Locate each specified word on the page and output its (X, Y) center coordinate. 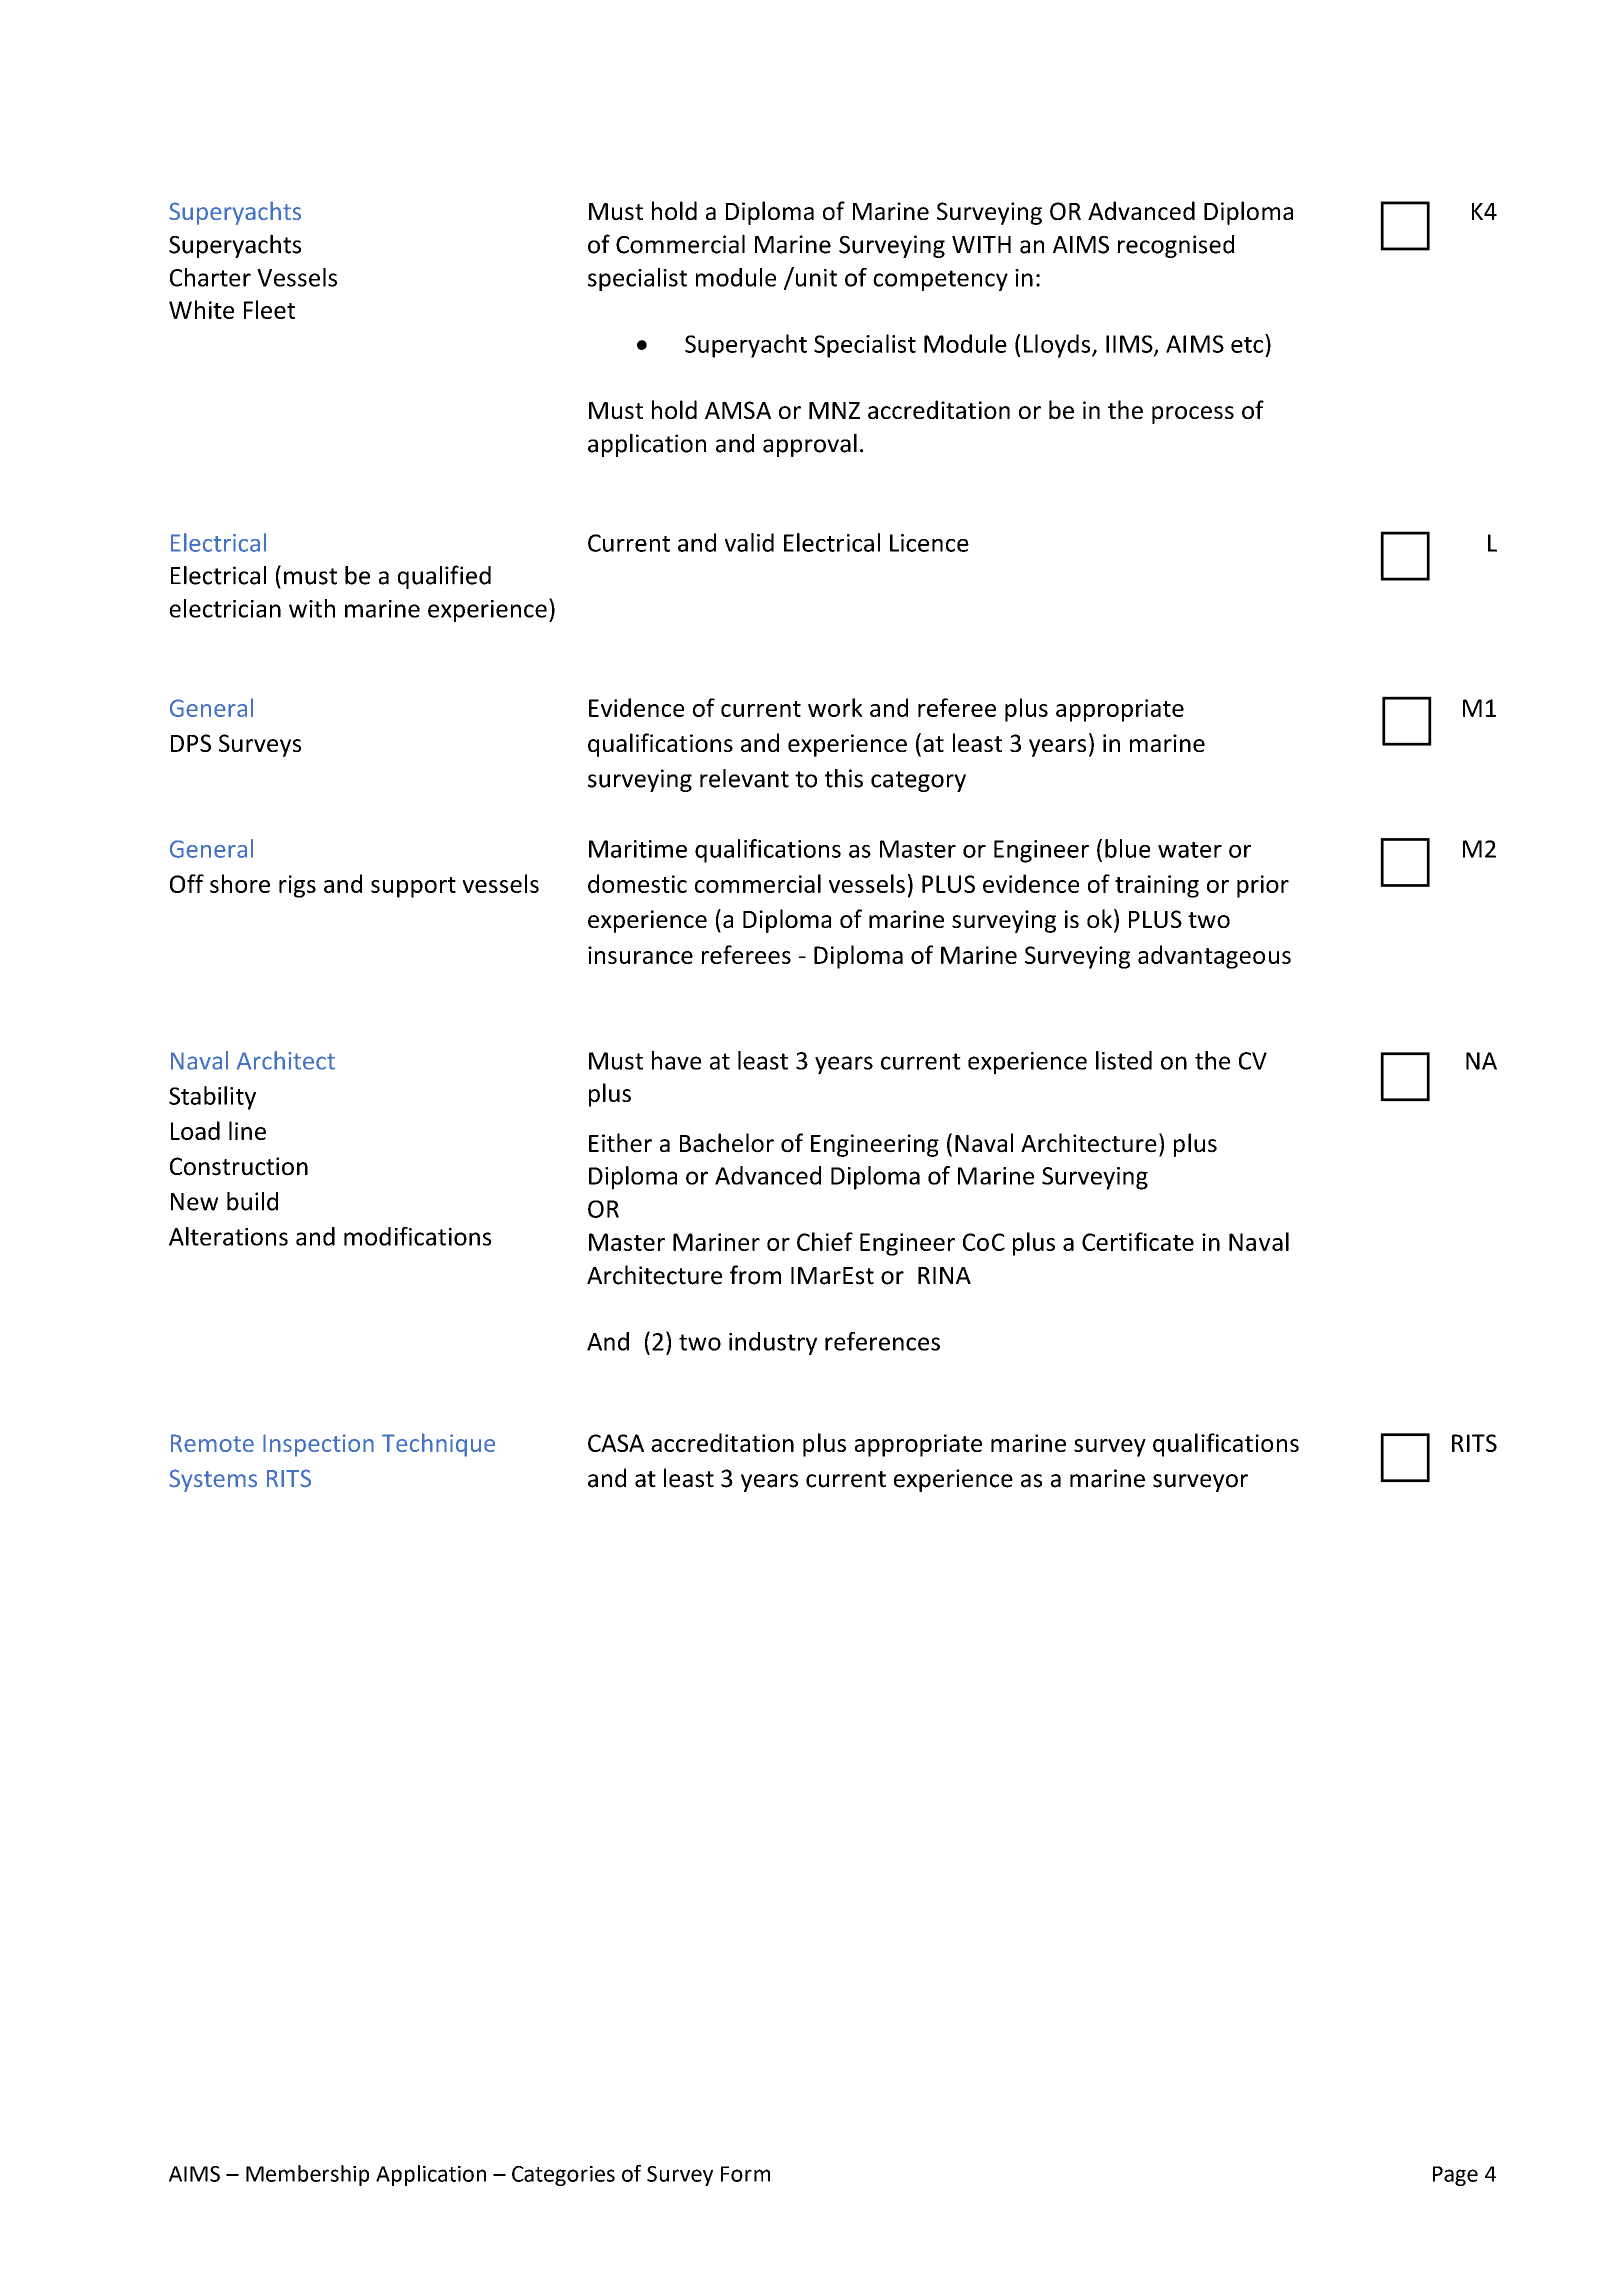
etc (1248, 343)
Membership (307, 2175)
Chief (825, 1241)
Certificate (1138, 1241)
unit (815, 277)
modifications (417, 1236)
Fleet (269, 309)
